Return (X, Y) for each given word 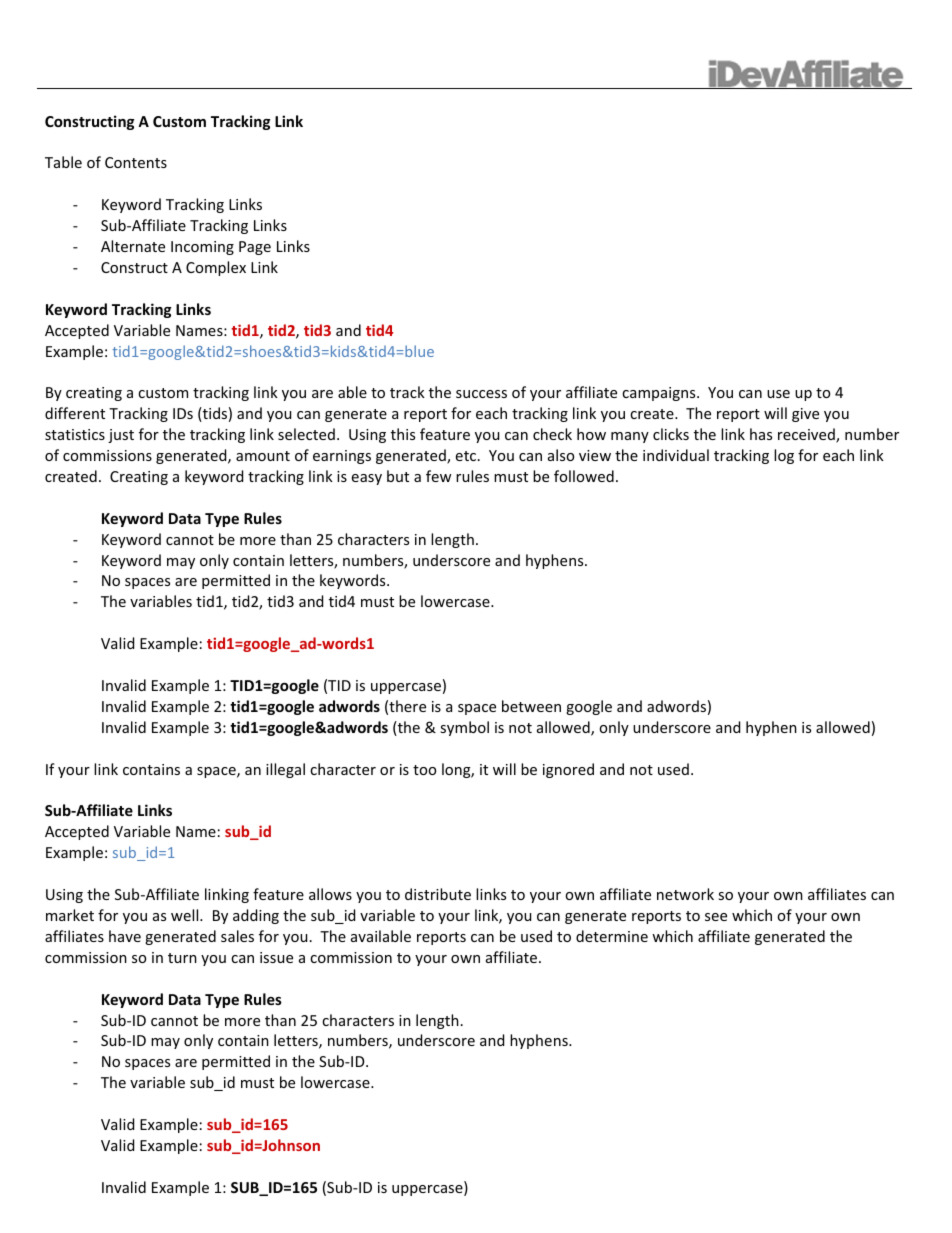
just (121, 436)
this (403, 434)
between (531, 706)
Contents (136, 162)
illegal (285, 770)
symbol (464, 728)
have (125, 936)
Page (255, 248)
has (761, 434)
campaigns (660, 394)
